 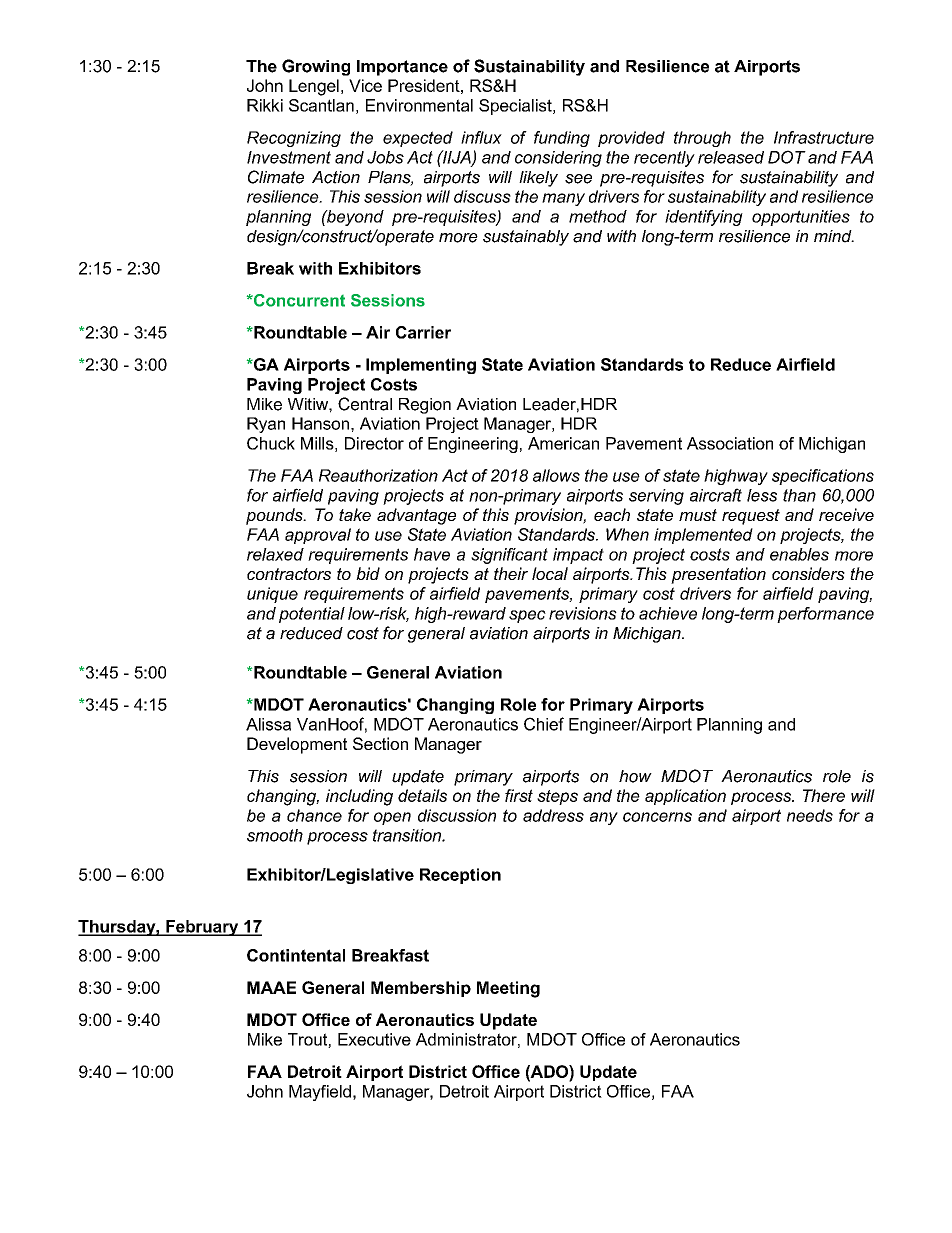 I want to click on smooth, so click(x=275, y=835).
